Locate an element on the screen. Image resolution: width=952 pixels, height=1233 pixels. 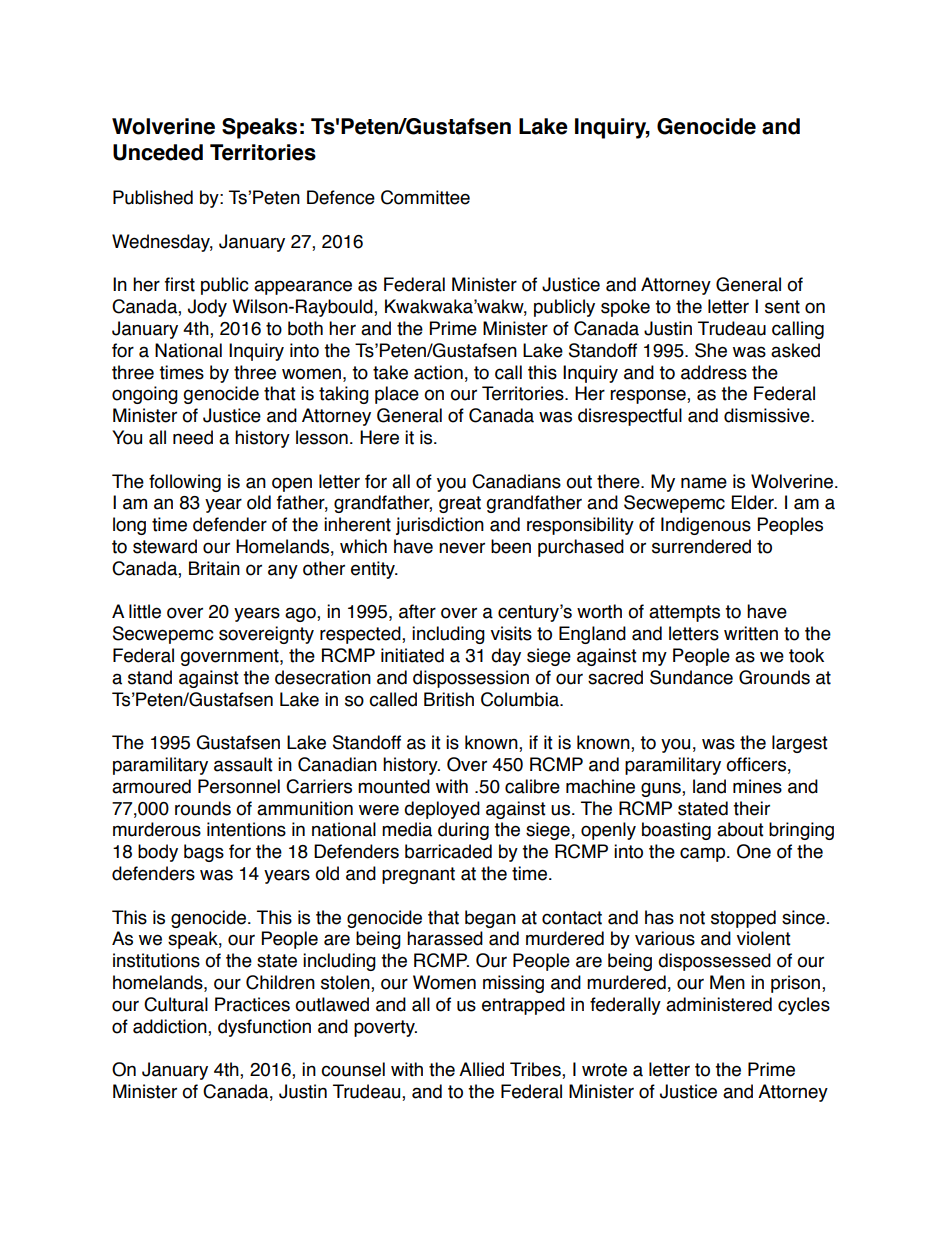
about is located at coordinates (740, 829).
